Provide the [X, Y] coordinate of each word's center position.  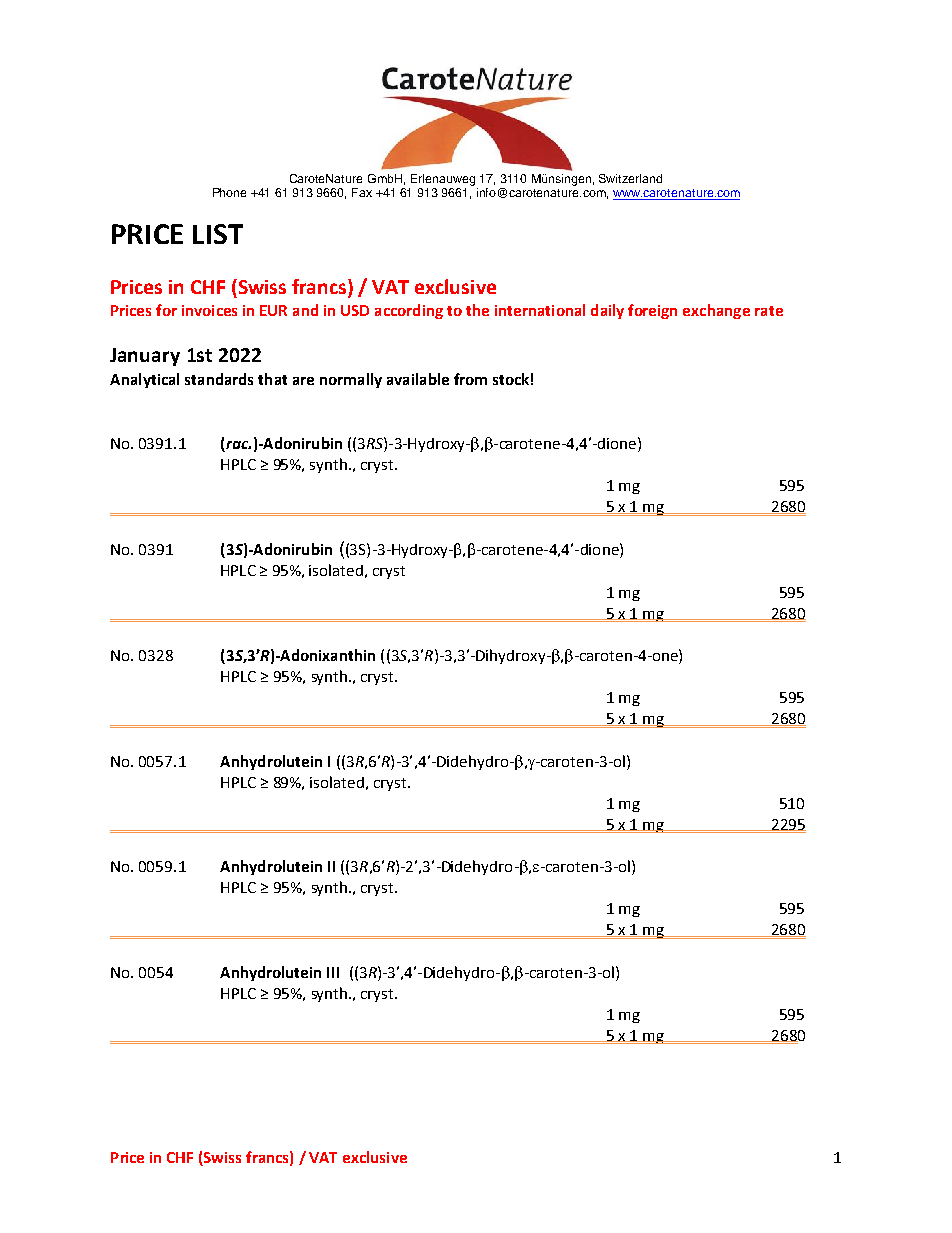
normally [351, 380]
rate [769, 311]
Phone [229, 192]
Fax [362, 192]
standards [219, 379]
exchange [716, 311]
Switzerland [630, 178]
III [333, 972]
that [272, 379]
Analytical [144, 380]
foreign [652, 311]
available [418, 379]
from [470, 379]
